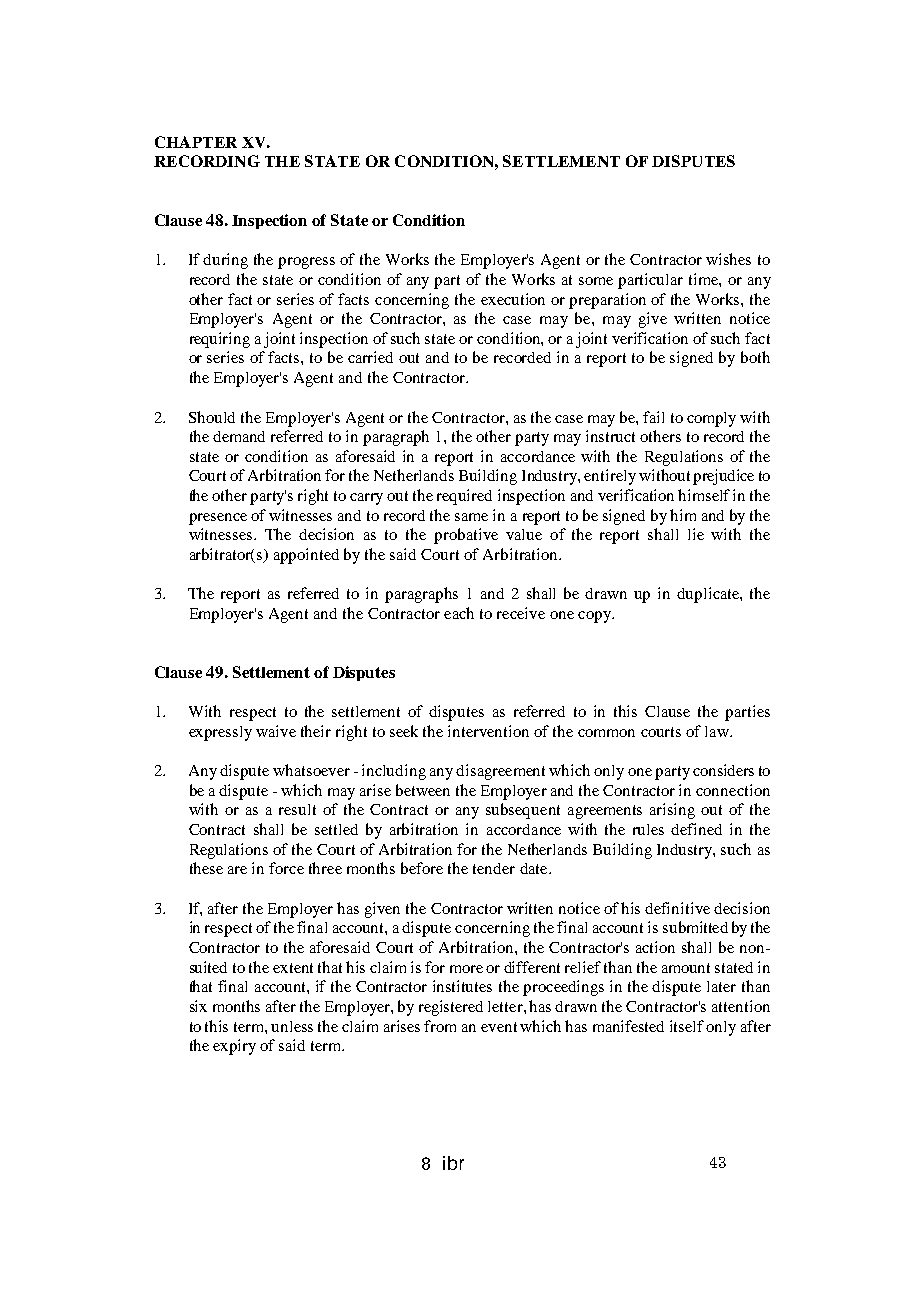 Image resolution: width=924 pixels, height=1308 pixels. What do you see at coordinates (696, 829) in the screenshot?
I see `defined` at bounding box center [696, 829].
